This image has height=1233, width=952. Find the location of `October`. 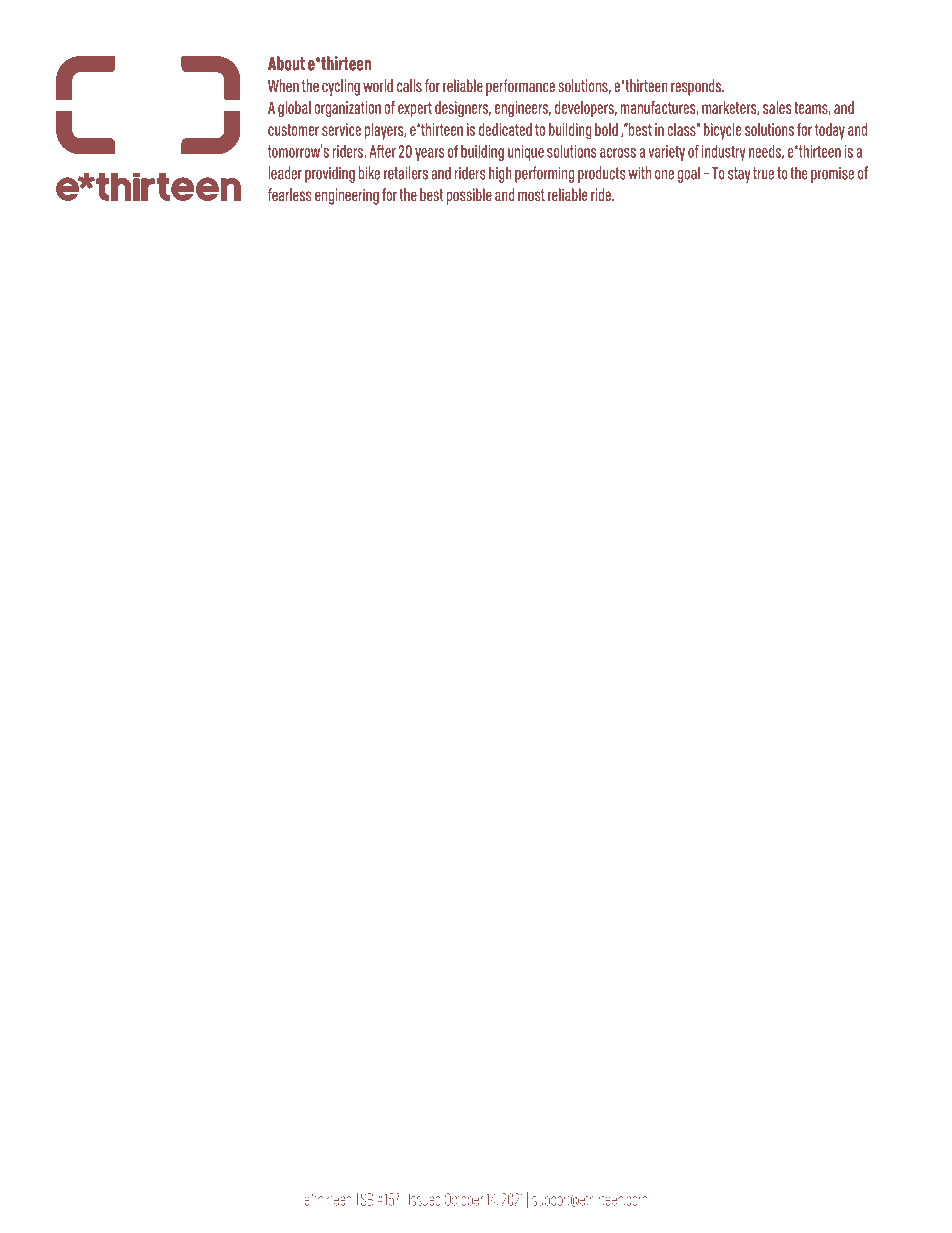

October is located at coordinates (464, 1199).
